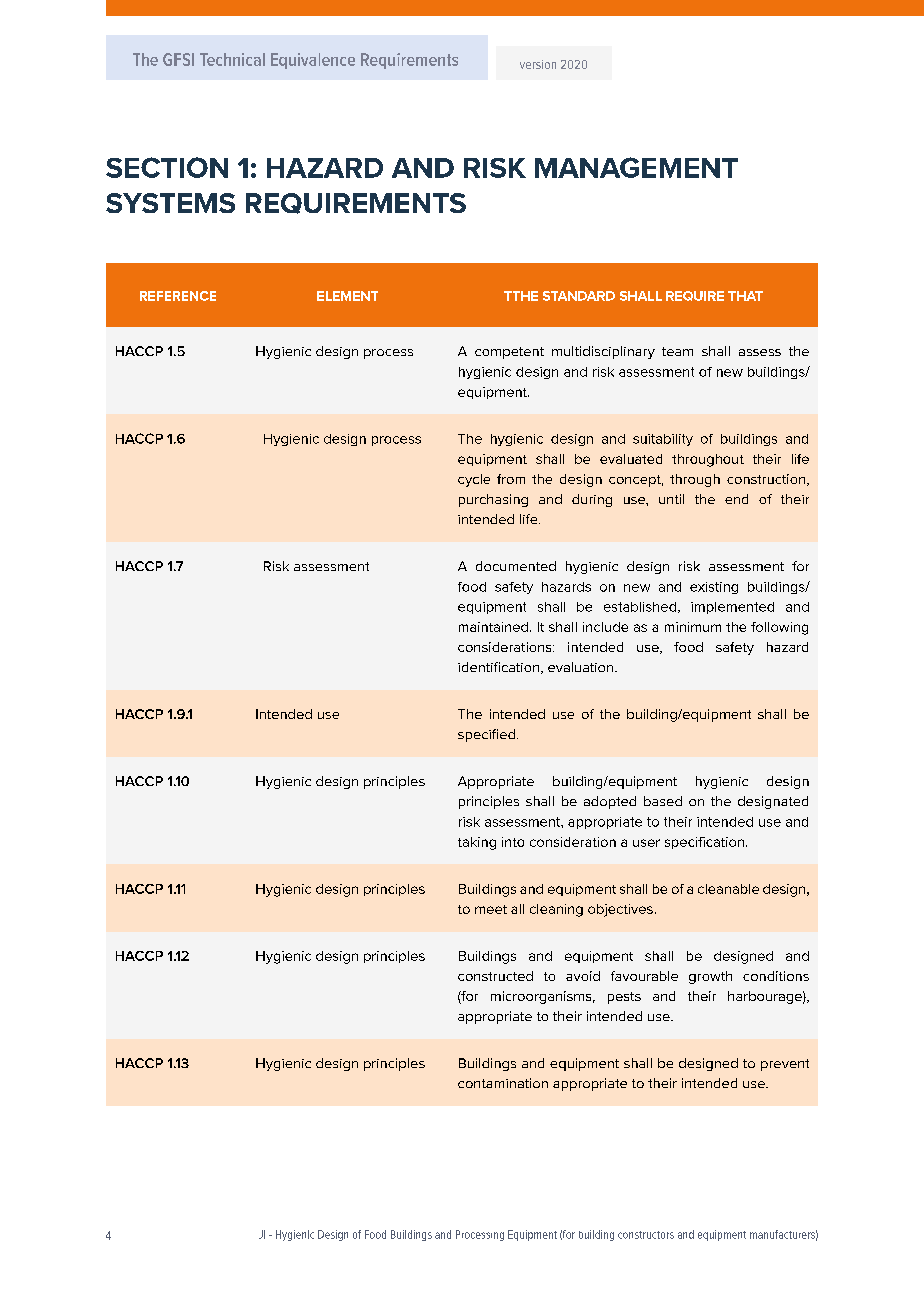 The width and height of the image is (924, 1308). I want to click on minimum, so click(693, 627).
